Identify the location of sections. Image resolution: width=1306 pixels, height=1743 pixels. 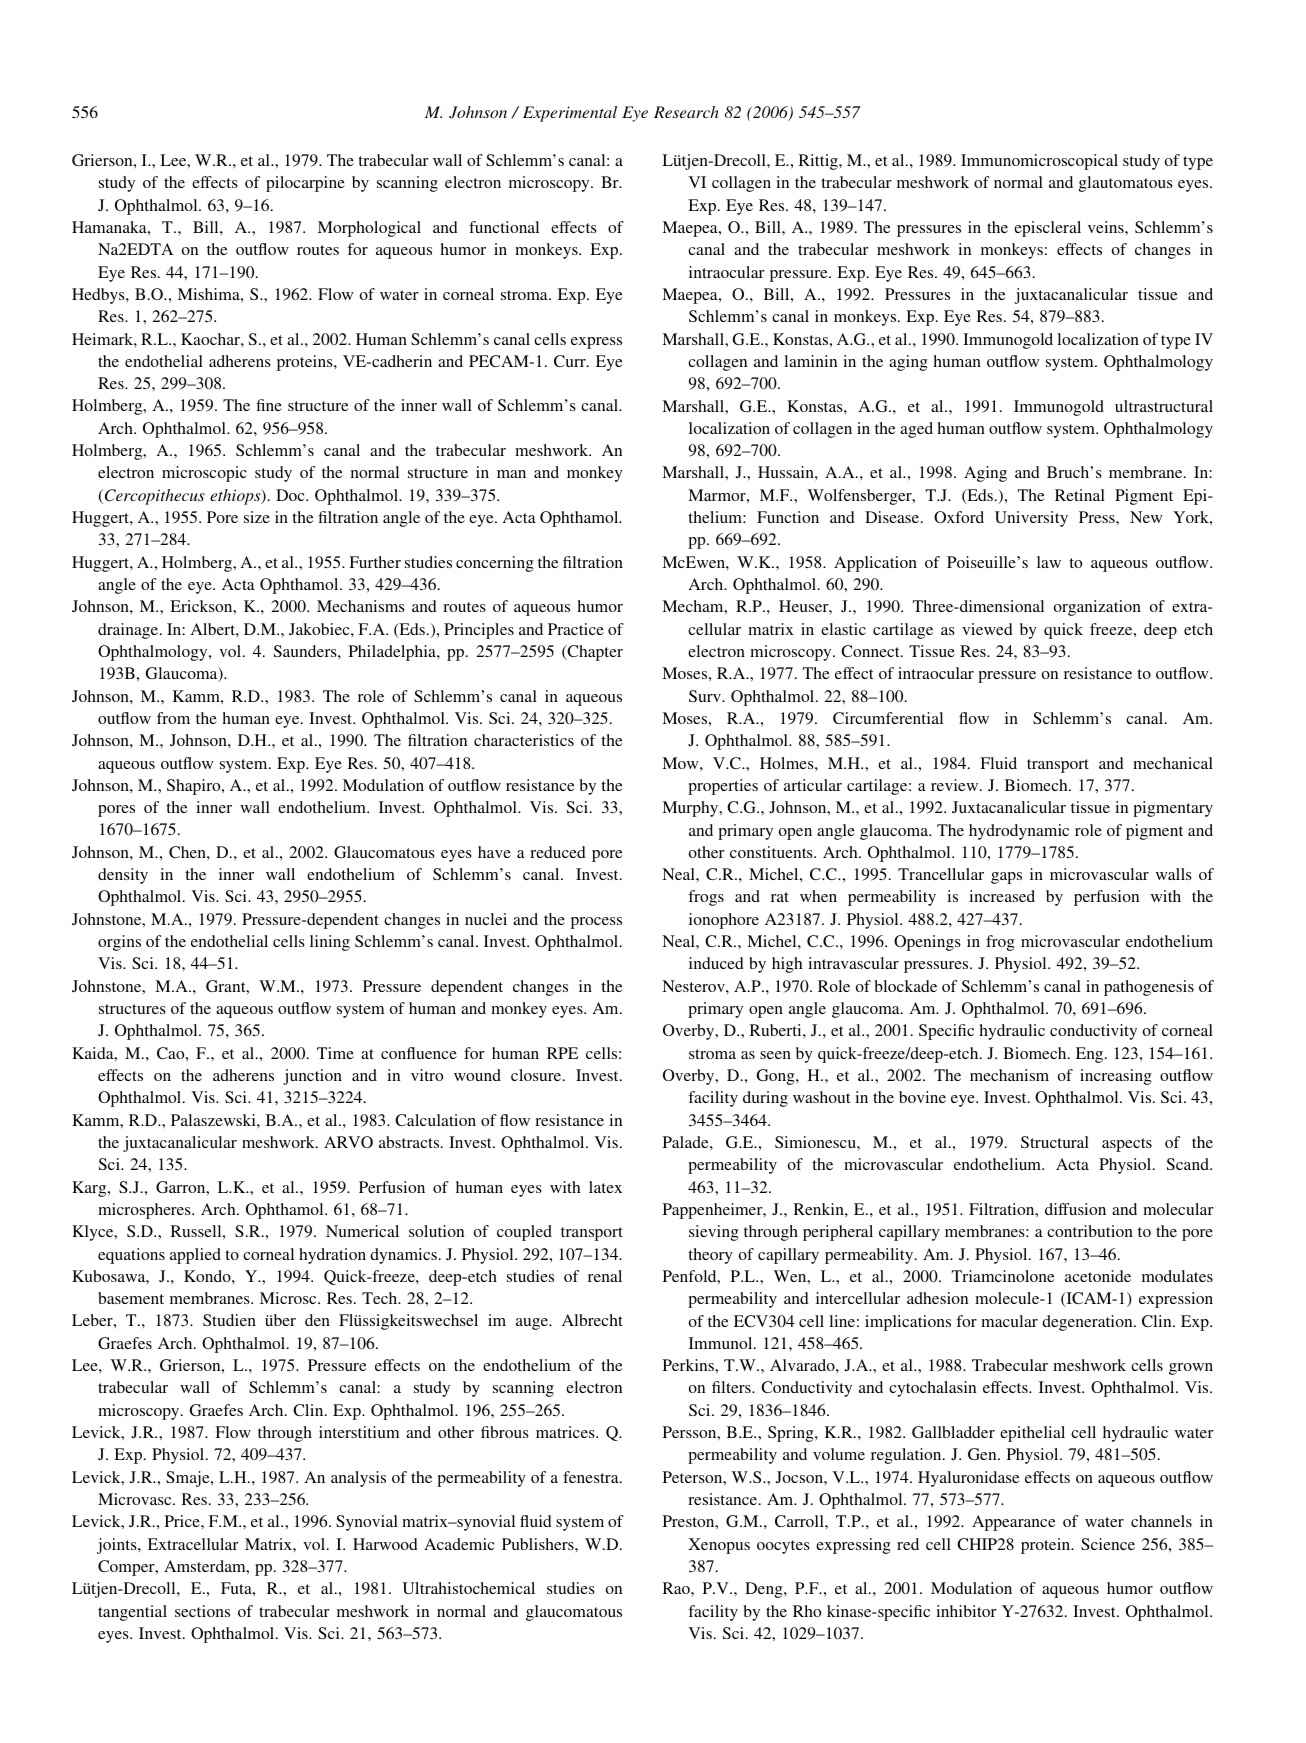
(202, 1611).
